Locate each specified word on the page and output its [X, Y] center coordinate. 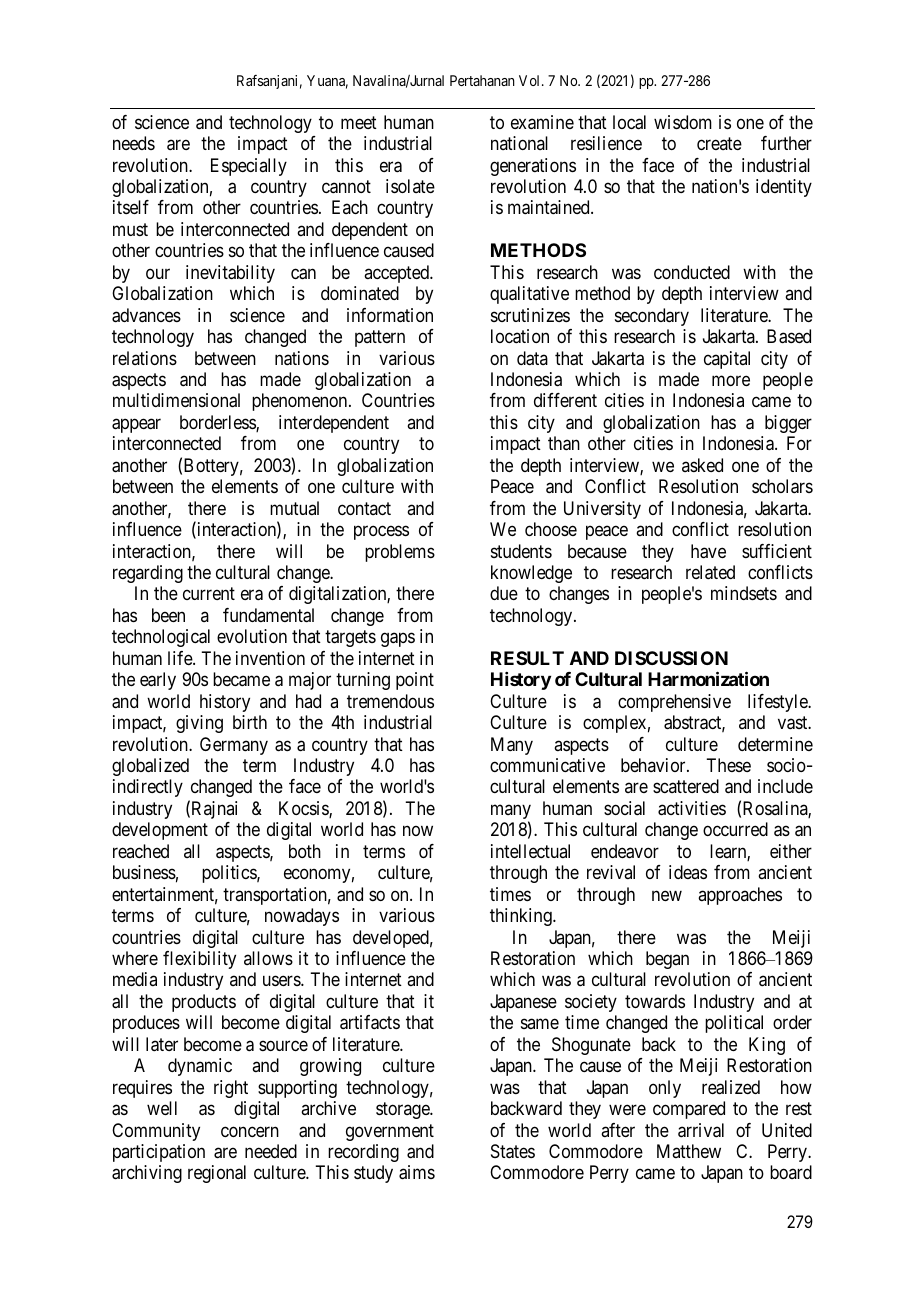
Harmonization [708, 678]
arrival [701, 1130]
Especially [249, 167]
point [415, 681]
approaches [740, 896]
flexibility [199, 960]
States [513, 1151]
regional [217, 1174]
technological [161, 638]
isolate [410, 186]
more [731, 380]
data [532, 358]
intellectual [530, 851]
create [719, 143]
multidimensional [176, 400]
